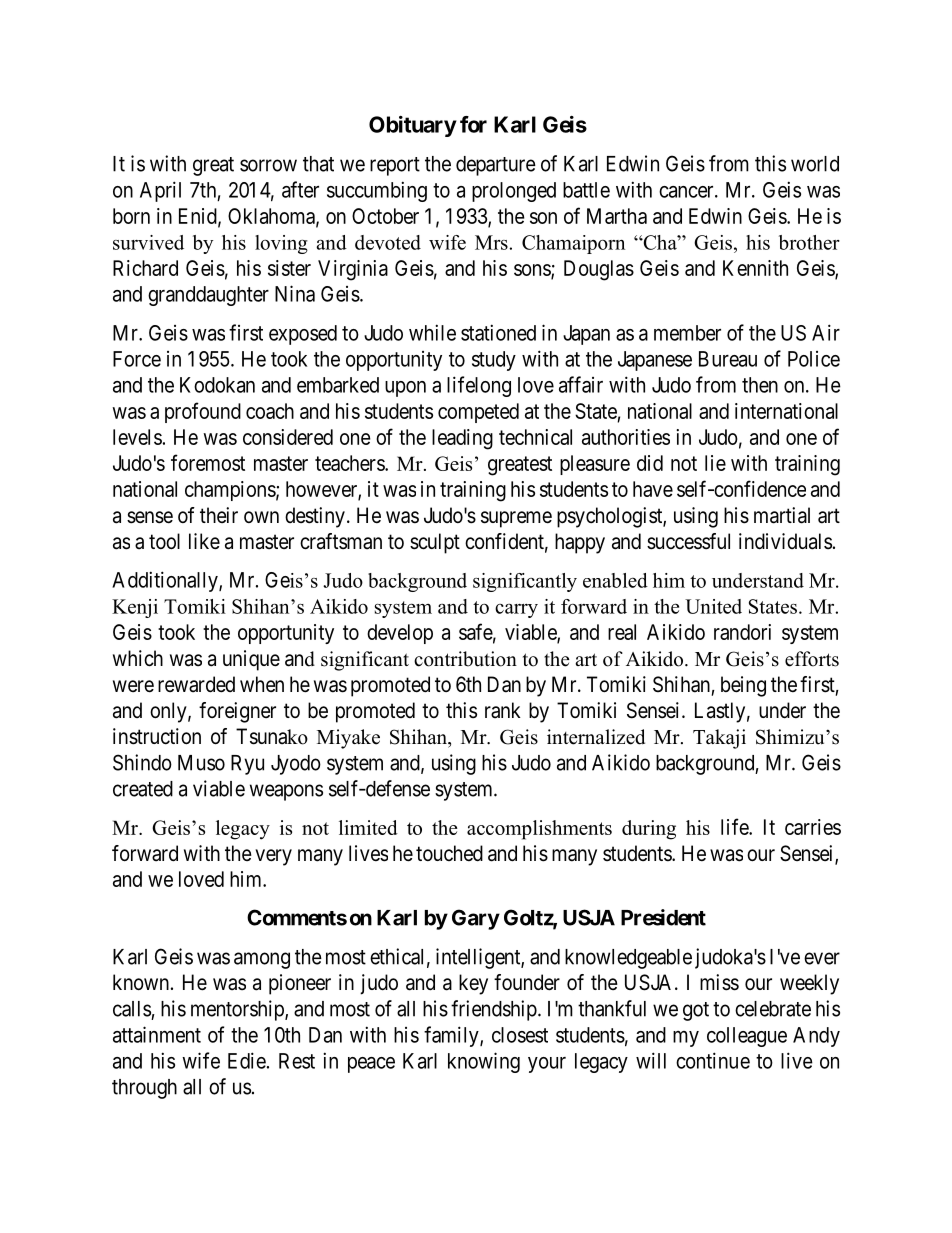 The width and height of the document is (952, 1233). I want to click on departure, so click(496, 166).
